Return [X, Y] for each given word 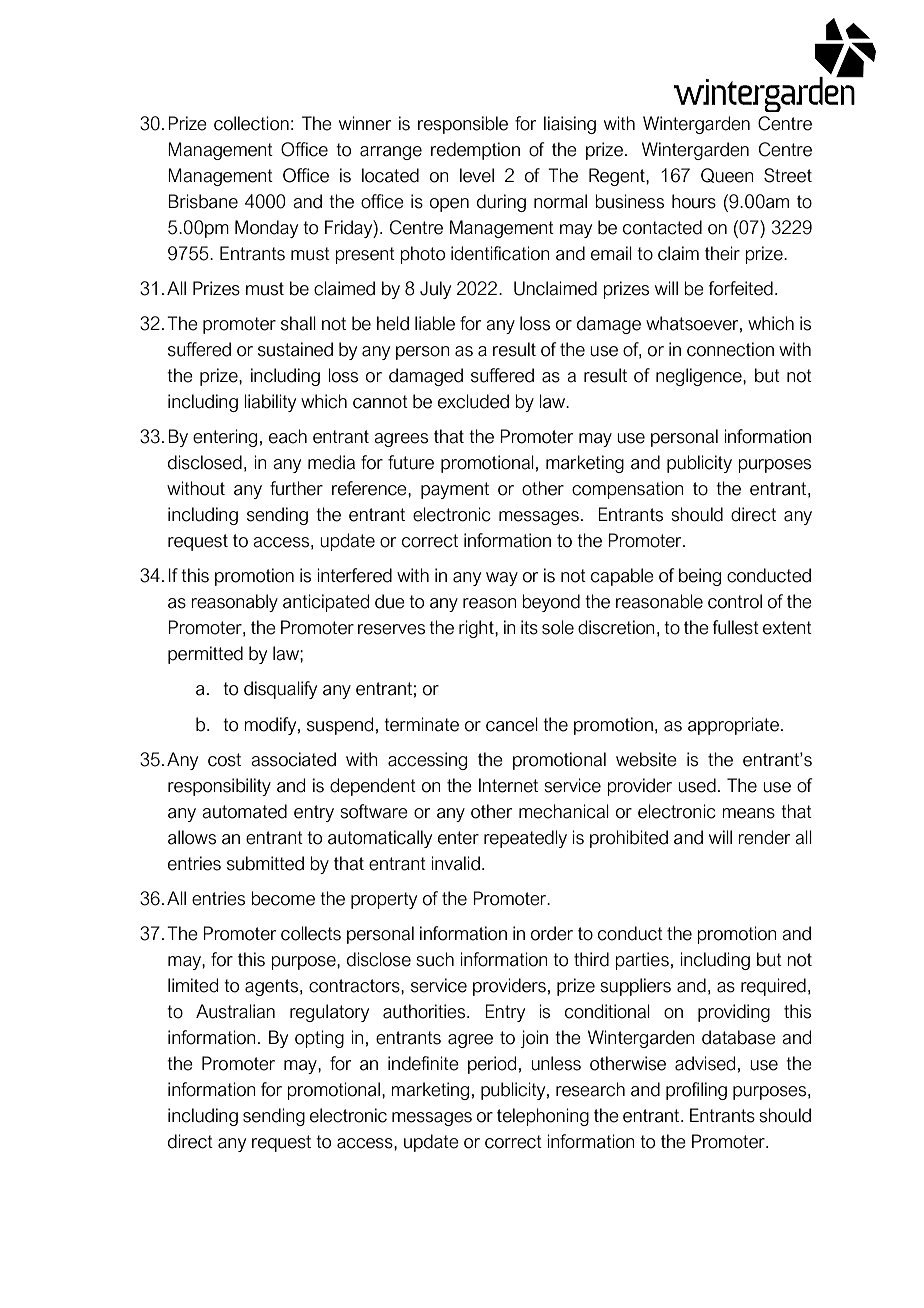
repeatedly [525, 839]
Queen [727, 175]
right [477, 629]
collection [251, 123]
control [735, 601]
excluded [473, 401]
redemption [475, 151]
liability [270, 403]
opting [319, 1039]
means [748, 813]
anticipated [326, 603]
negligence [700, 377]
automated [244, 811]
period [492, 1065]
